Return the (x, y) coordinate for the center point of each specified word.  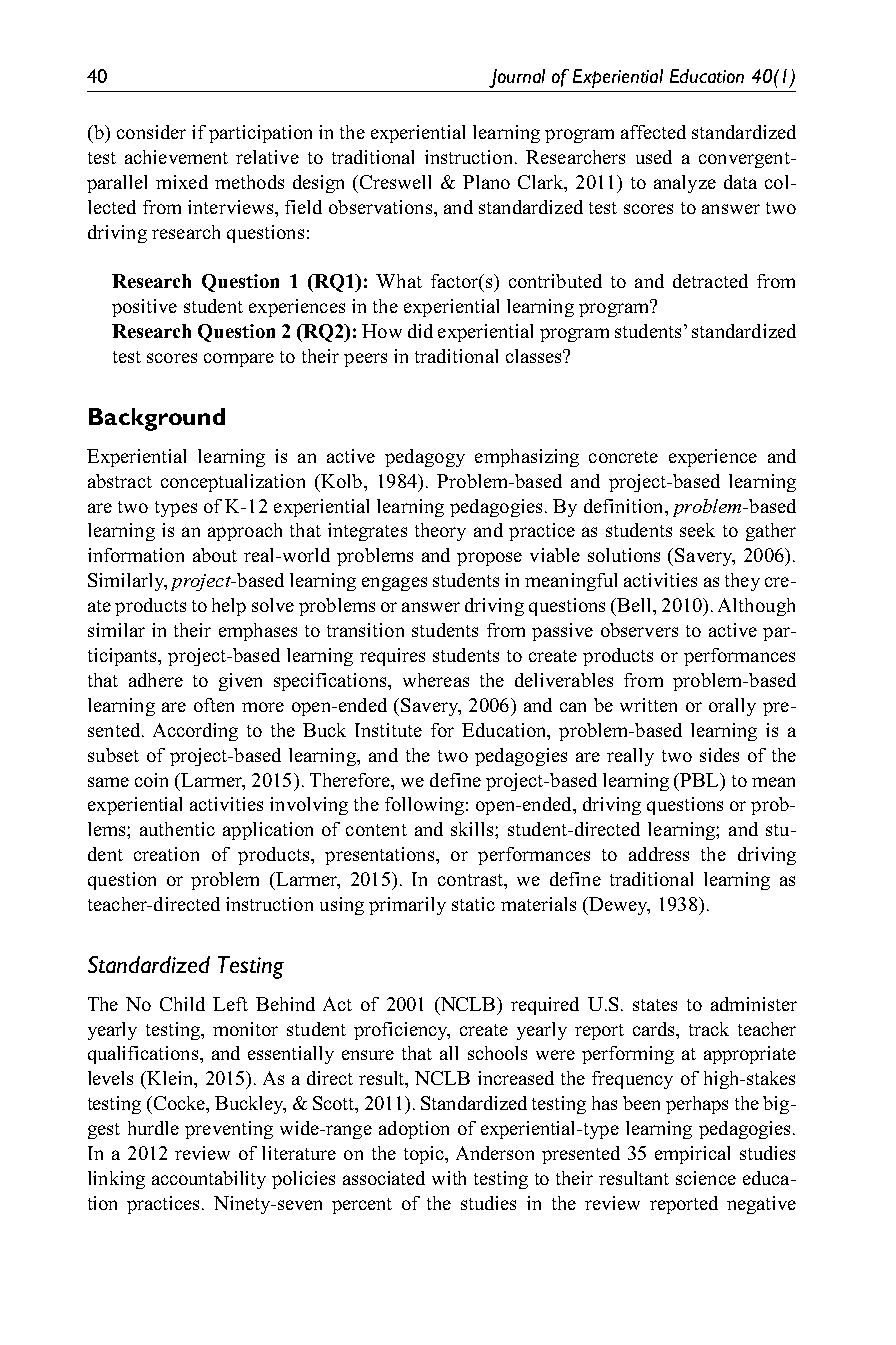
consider (151, 132)
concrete (623, 457)
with (449, 1178)
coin (151, 780)
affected (653, 132)
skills (473, 829)
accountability (209, 1180)
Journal (517, 78)
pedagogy (425, 458)
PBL (700, 780)
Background (157, 419)
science (706, 1178)
